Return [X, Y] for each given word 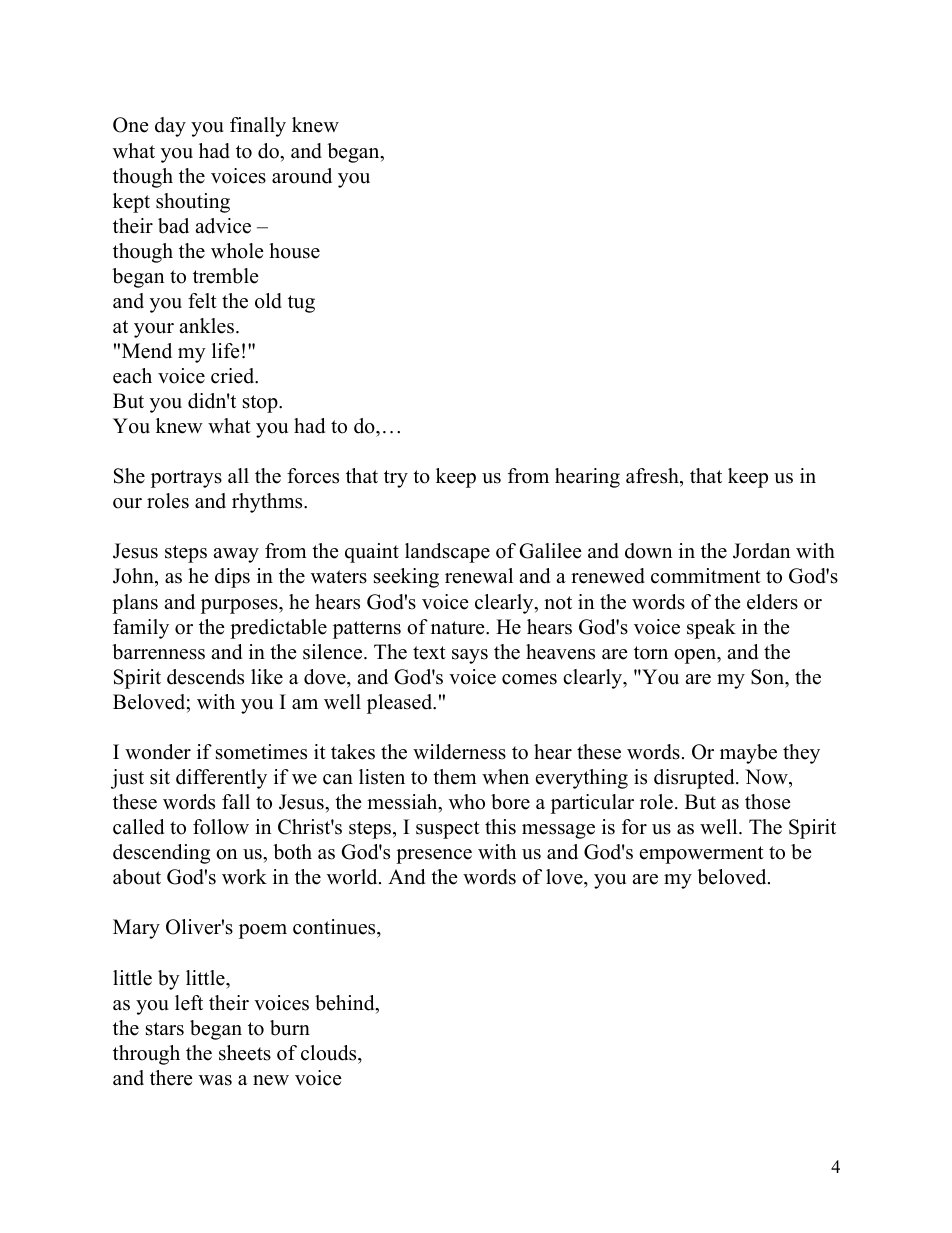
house [294, 251]
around [302, 176]
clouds [330, 1053]
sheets [245, 1053]
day [170, 127]
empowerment [702, 855]
